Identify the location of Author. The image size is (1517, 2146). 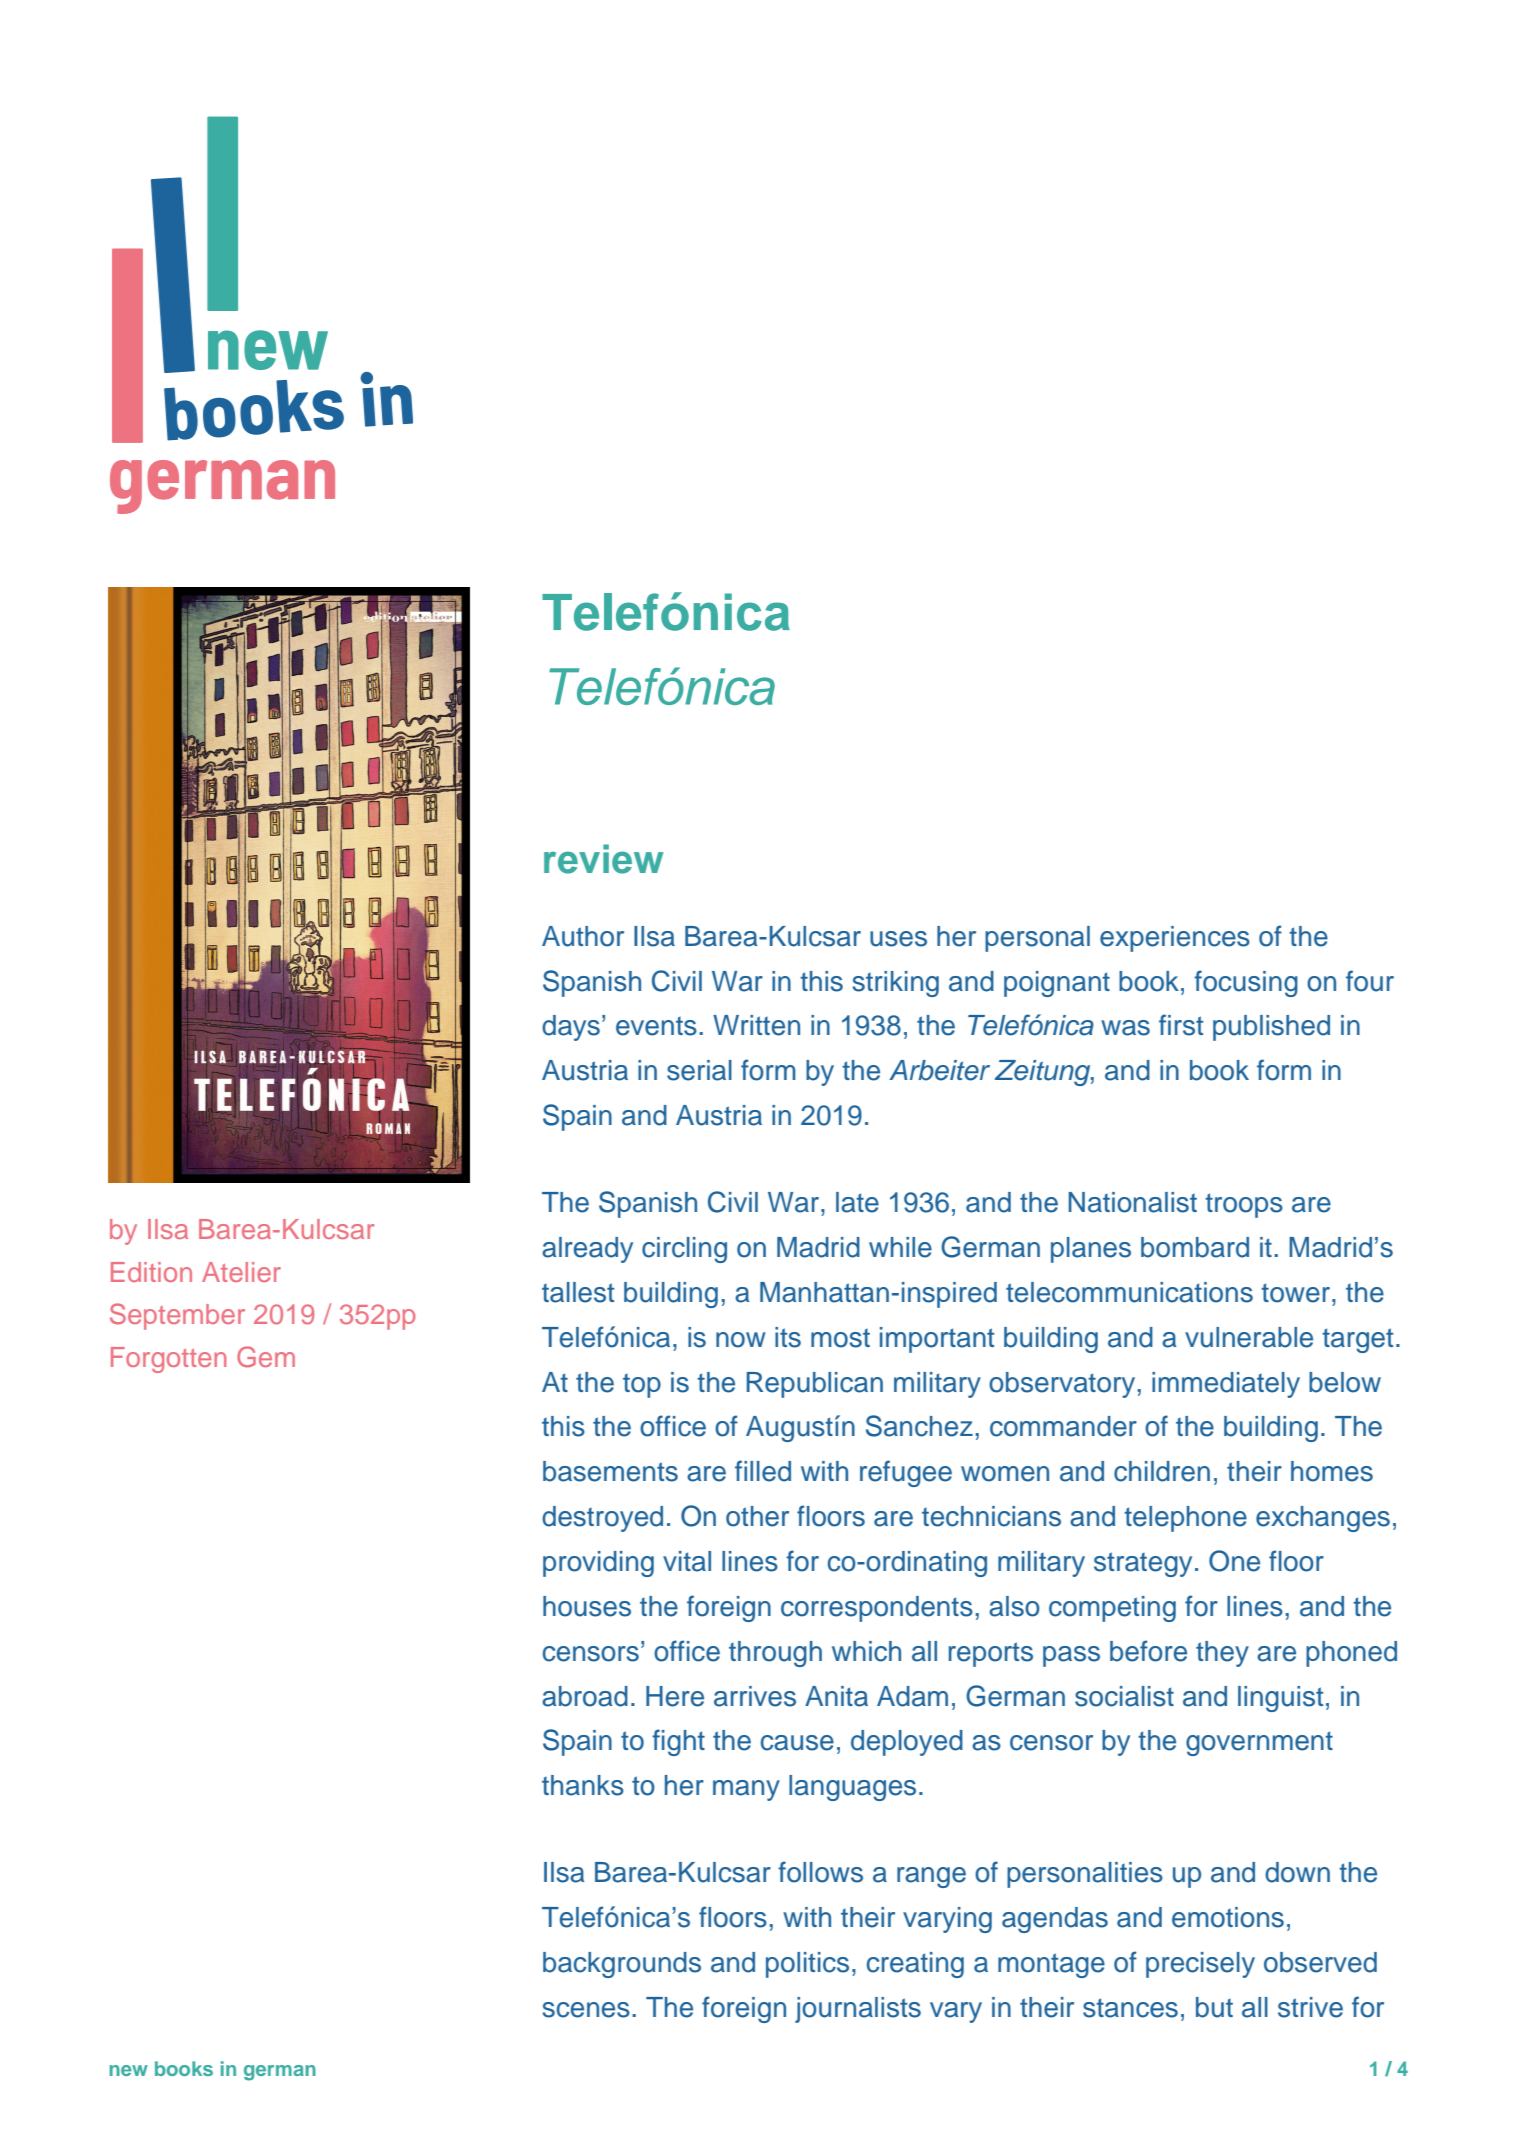
(583, 936).
